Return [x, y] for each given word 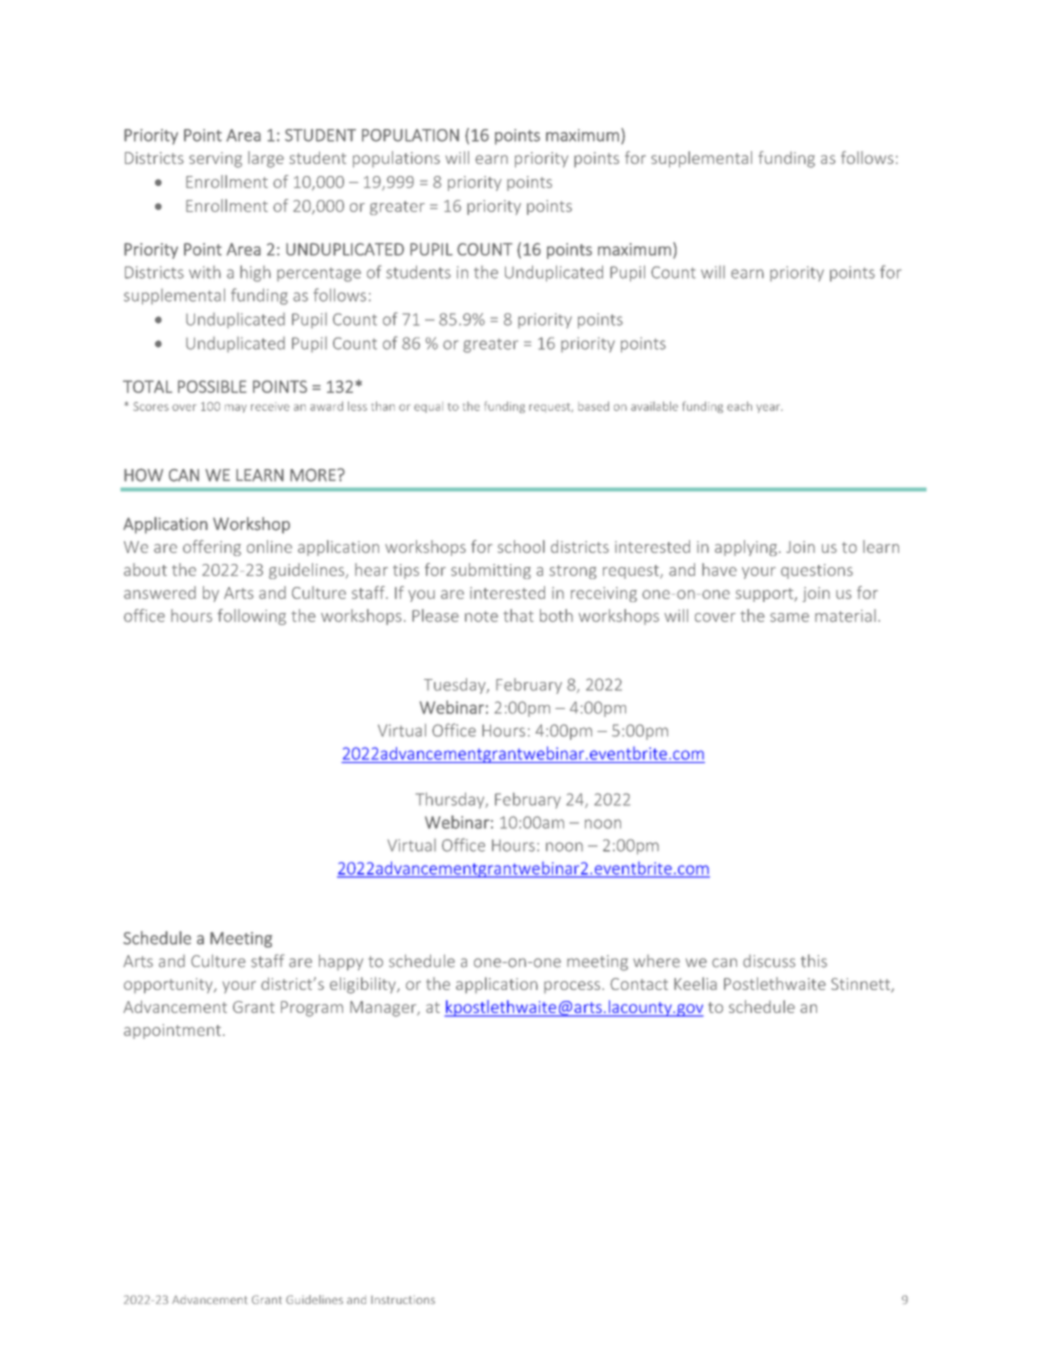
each [739, 406]
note [481, 616]
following [251, 617]
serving [215, 160]
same [789, 617]
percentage [319, 275]
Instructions [403, 1299]
